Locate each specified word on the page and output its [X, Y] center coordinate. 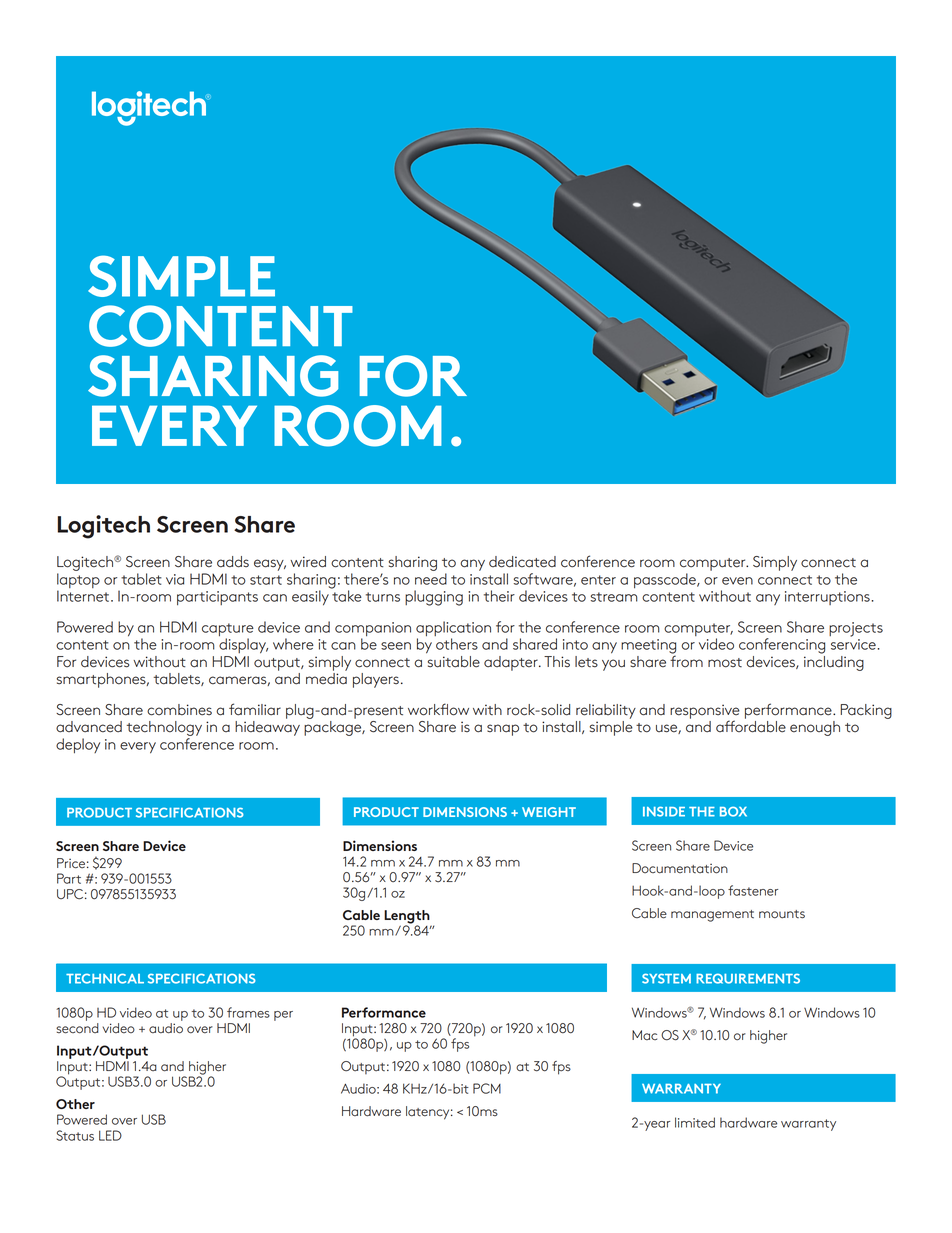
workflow [438, 709]
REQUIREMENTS [748, 978]
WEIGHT [549, 812]
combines [179, 710]
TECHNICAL [105, 978]
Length [408, 918]
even [737, 581]
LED [110, 1135]
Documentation [680, 868]
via [175, 579]
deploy [78, 745]
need [431, 579]
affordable [751, 725]
